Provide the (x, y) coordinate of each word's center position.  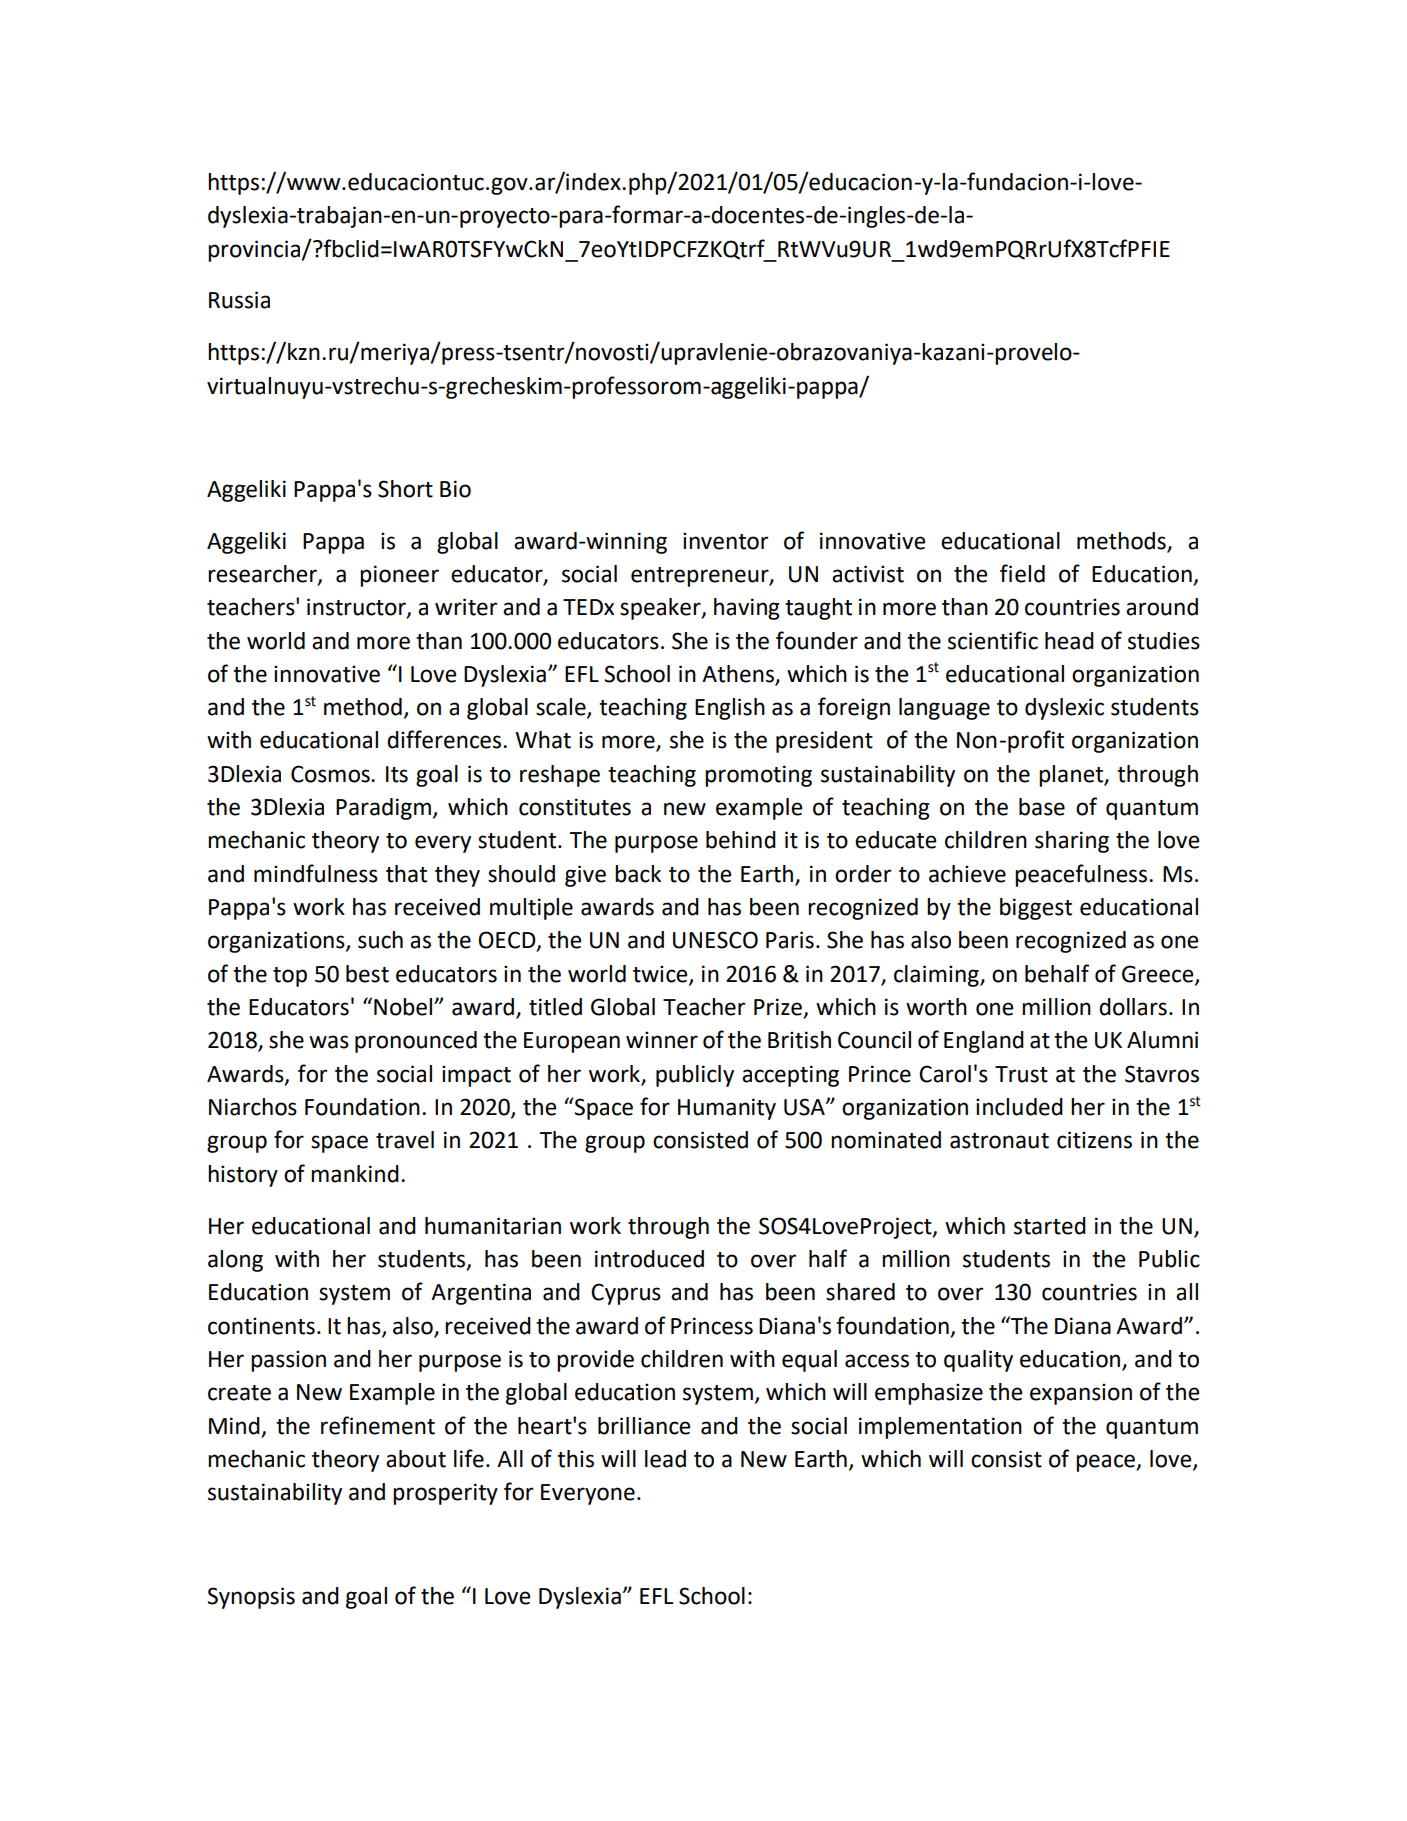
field (1022, 573)
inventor (725, 541)
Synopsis (251, 1598)
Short (405, 489)
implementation (940, 1428)
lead (665, 1459)
